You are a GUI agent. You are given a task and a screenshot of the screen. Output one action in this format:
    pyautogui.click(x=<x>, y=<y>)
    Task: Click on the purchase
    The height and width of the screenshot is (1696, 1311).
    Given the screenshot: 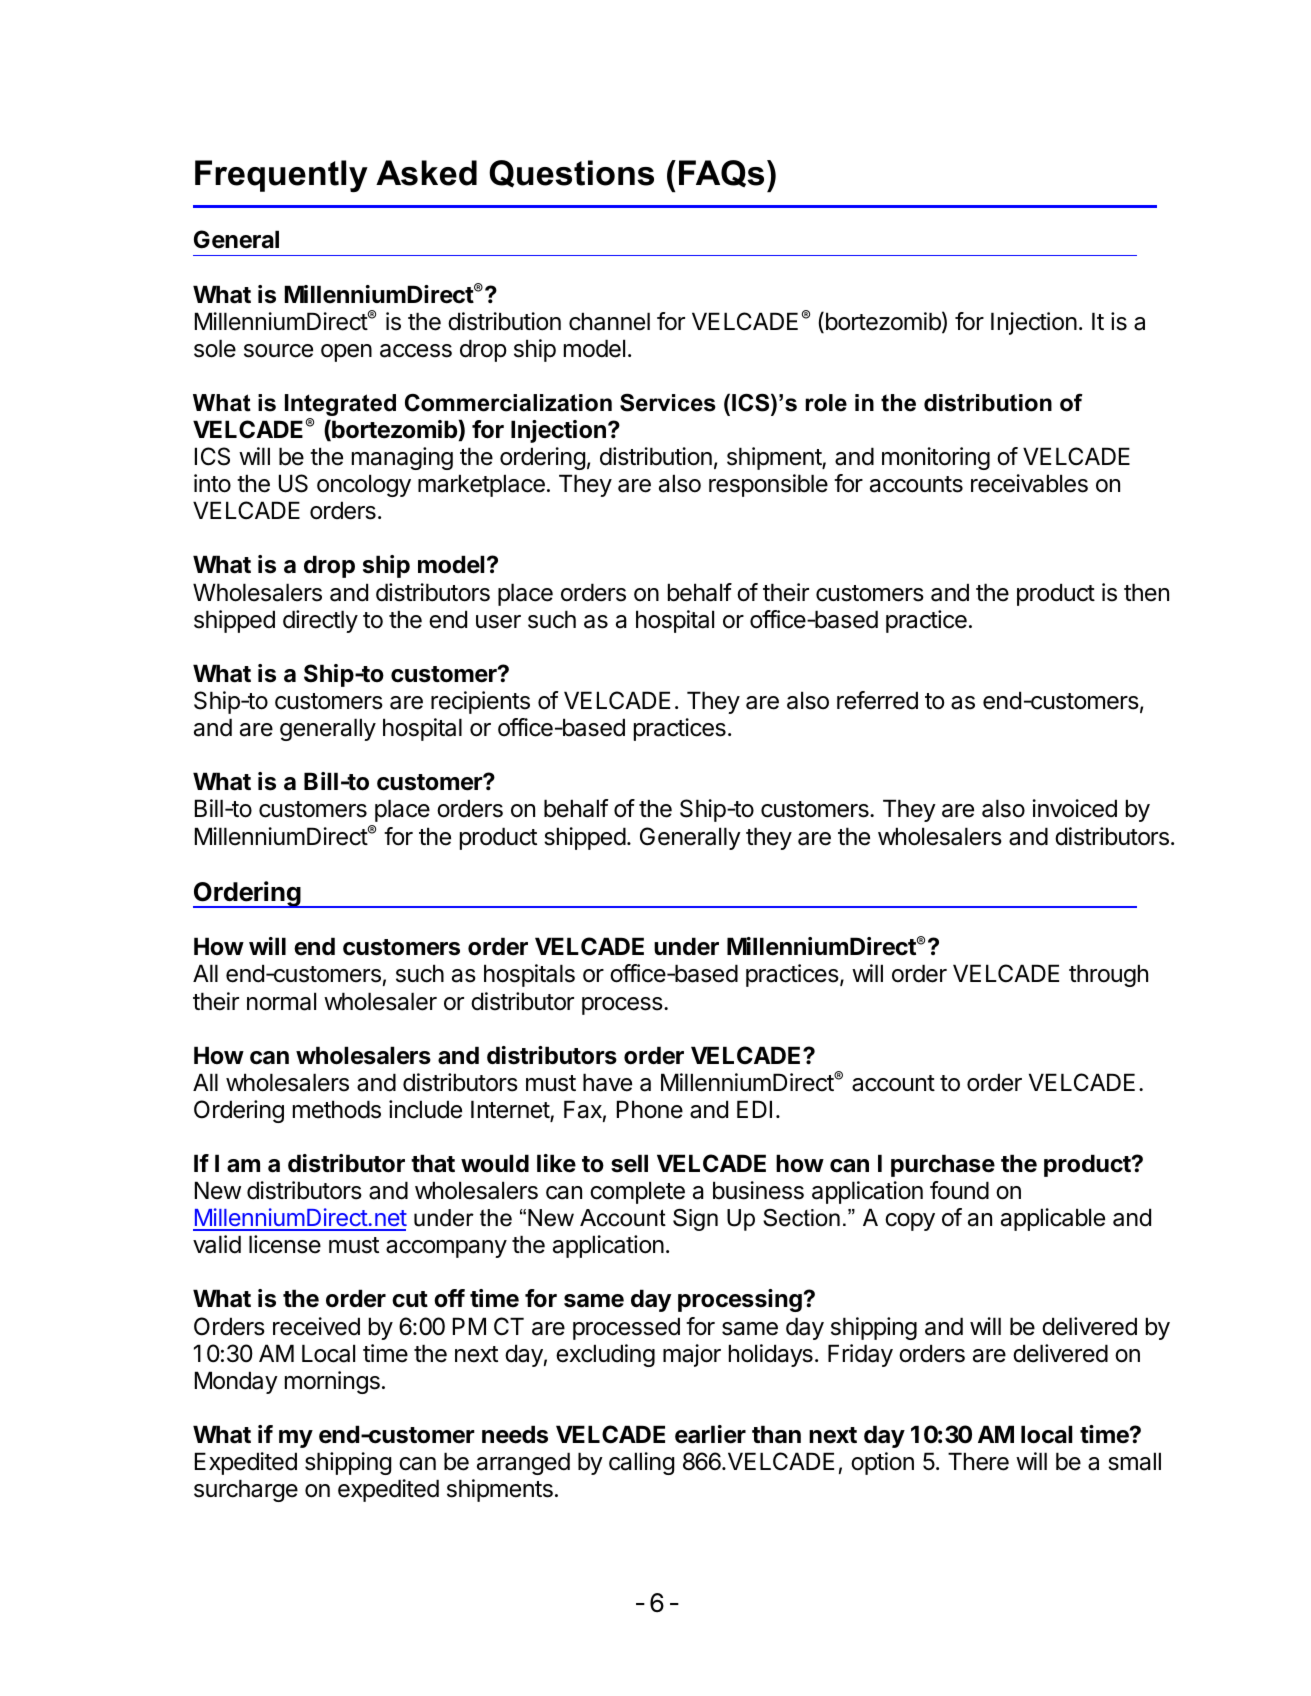 What is the action you would take?
    pyautogui.click(x=943, y=1165)
